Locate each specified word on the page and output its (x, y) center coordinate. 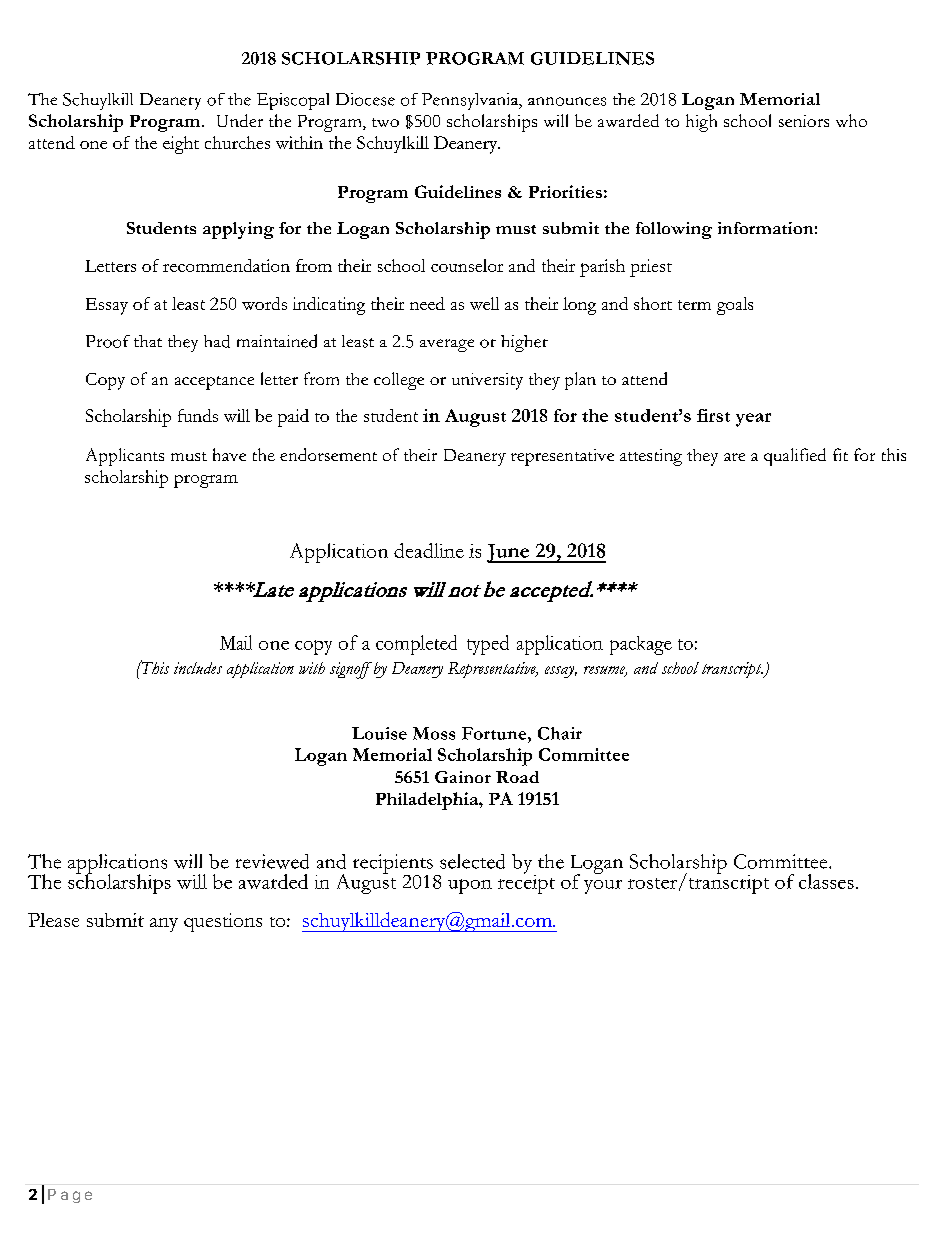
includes (198, 668)
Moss (434, 733)
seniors (804, 121)
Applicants (125, 457)
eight (181, 145)
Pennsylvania (471, 101)
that (148, 341)
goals (735, 306)
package (641, 645)
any (164, 925)
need (427, 303)
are (734, 457)
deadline (429, 550)
